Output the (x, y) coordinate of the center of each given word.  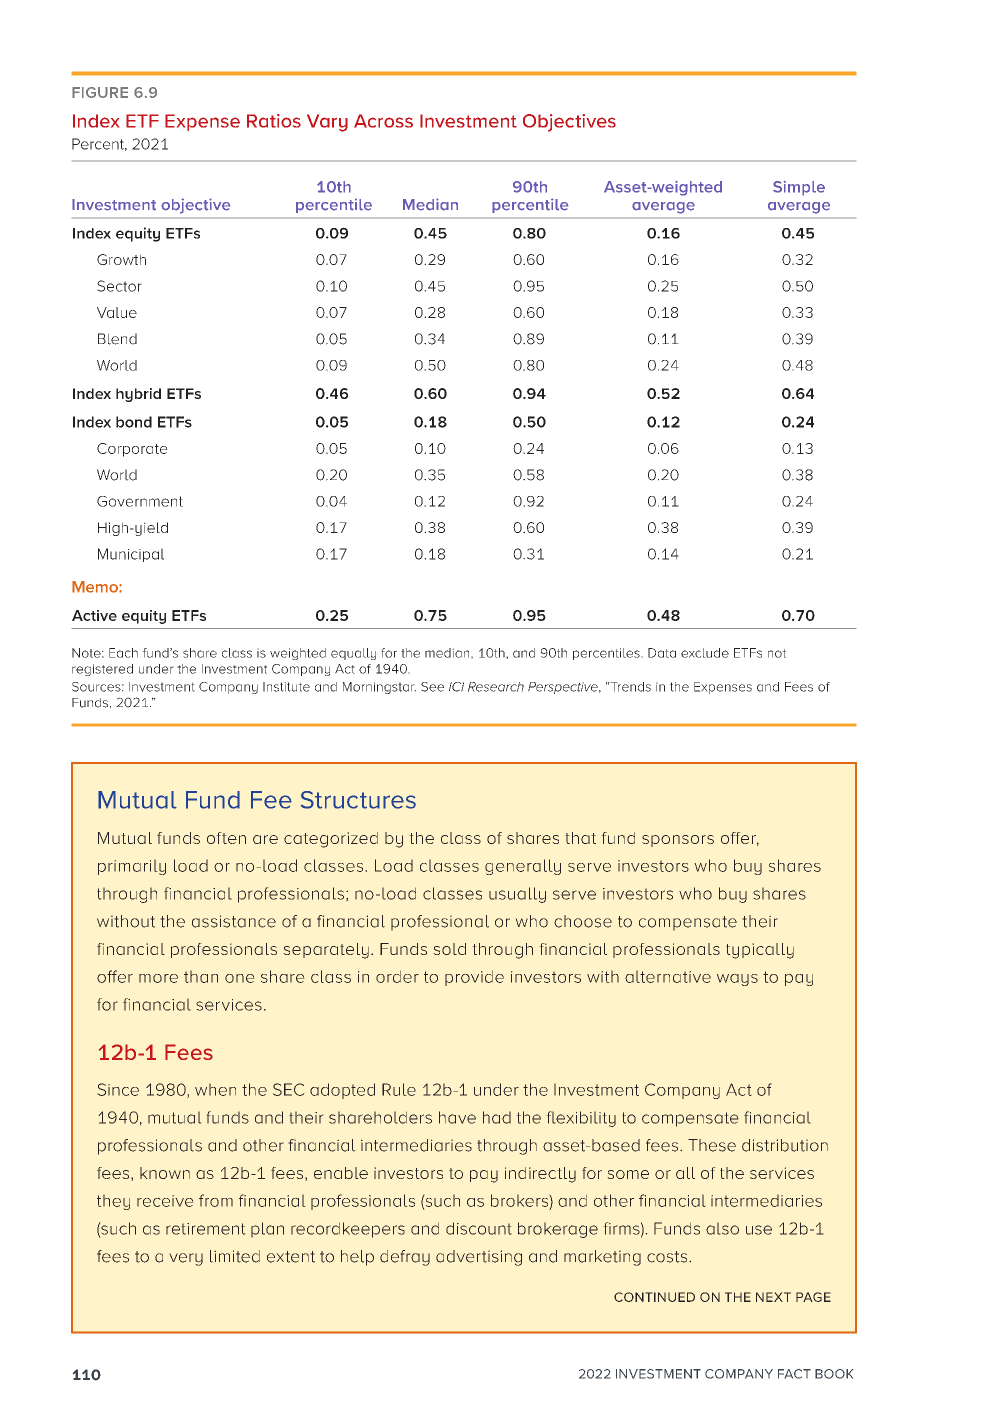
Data (662, 653)
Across (383, 121)
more (158, 978)
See (432, 687)
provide (474, 978)
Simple (799, 188)
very (186, 1259)
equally (353, 654)
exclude (705, 653)
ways (737, 980)
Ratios (274, 121)
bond (134, 422)
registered (102, 670)
